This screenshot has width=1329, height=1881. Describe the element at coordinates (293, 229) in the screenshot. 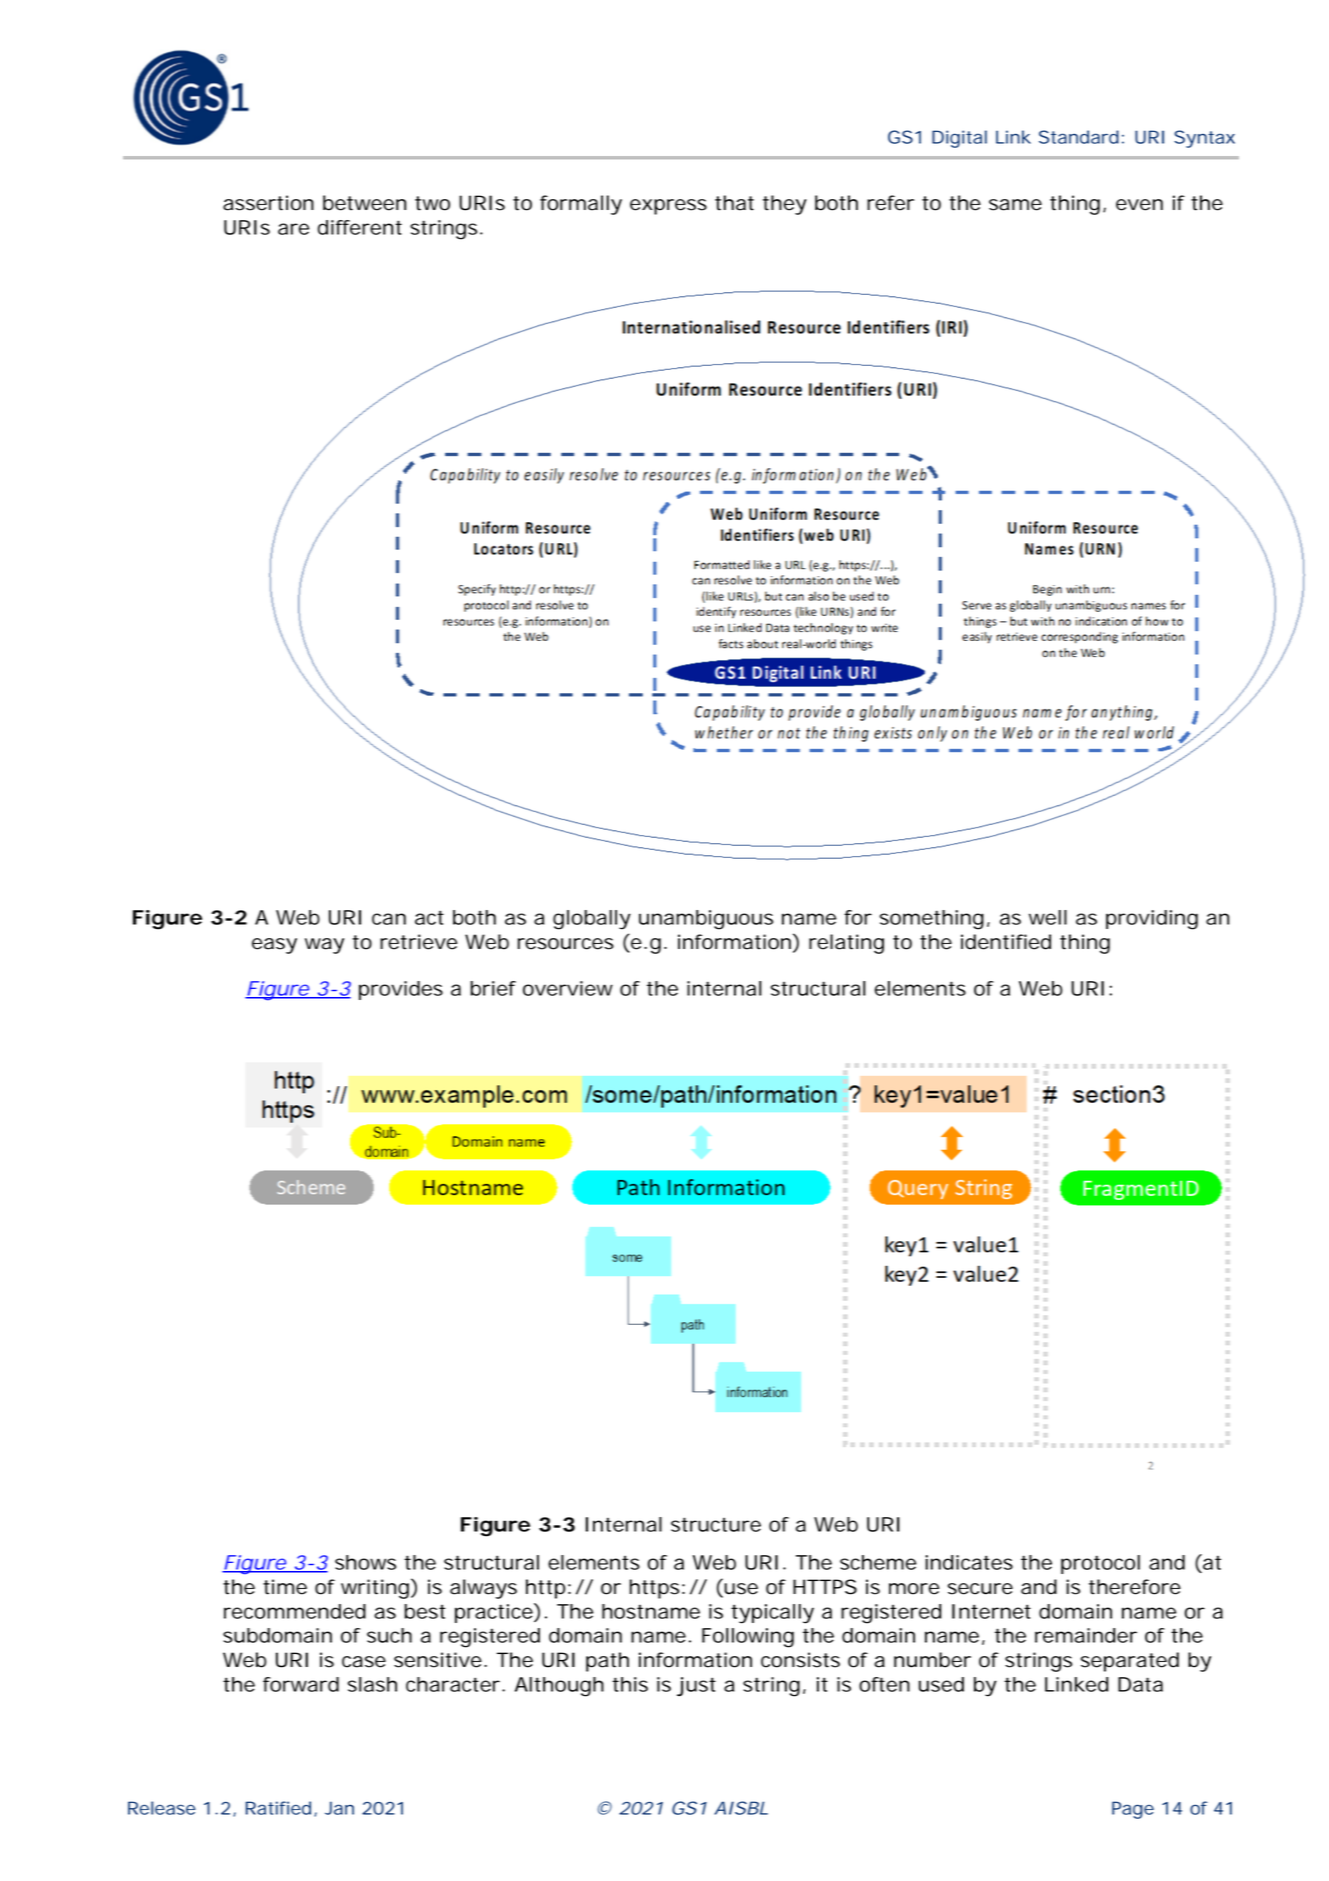

I see `are` at that location.
